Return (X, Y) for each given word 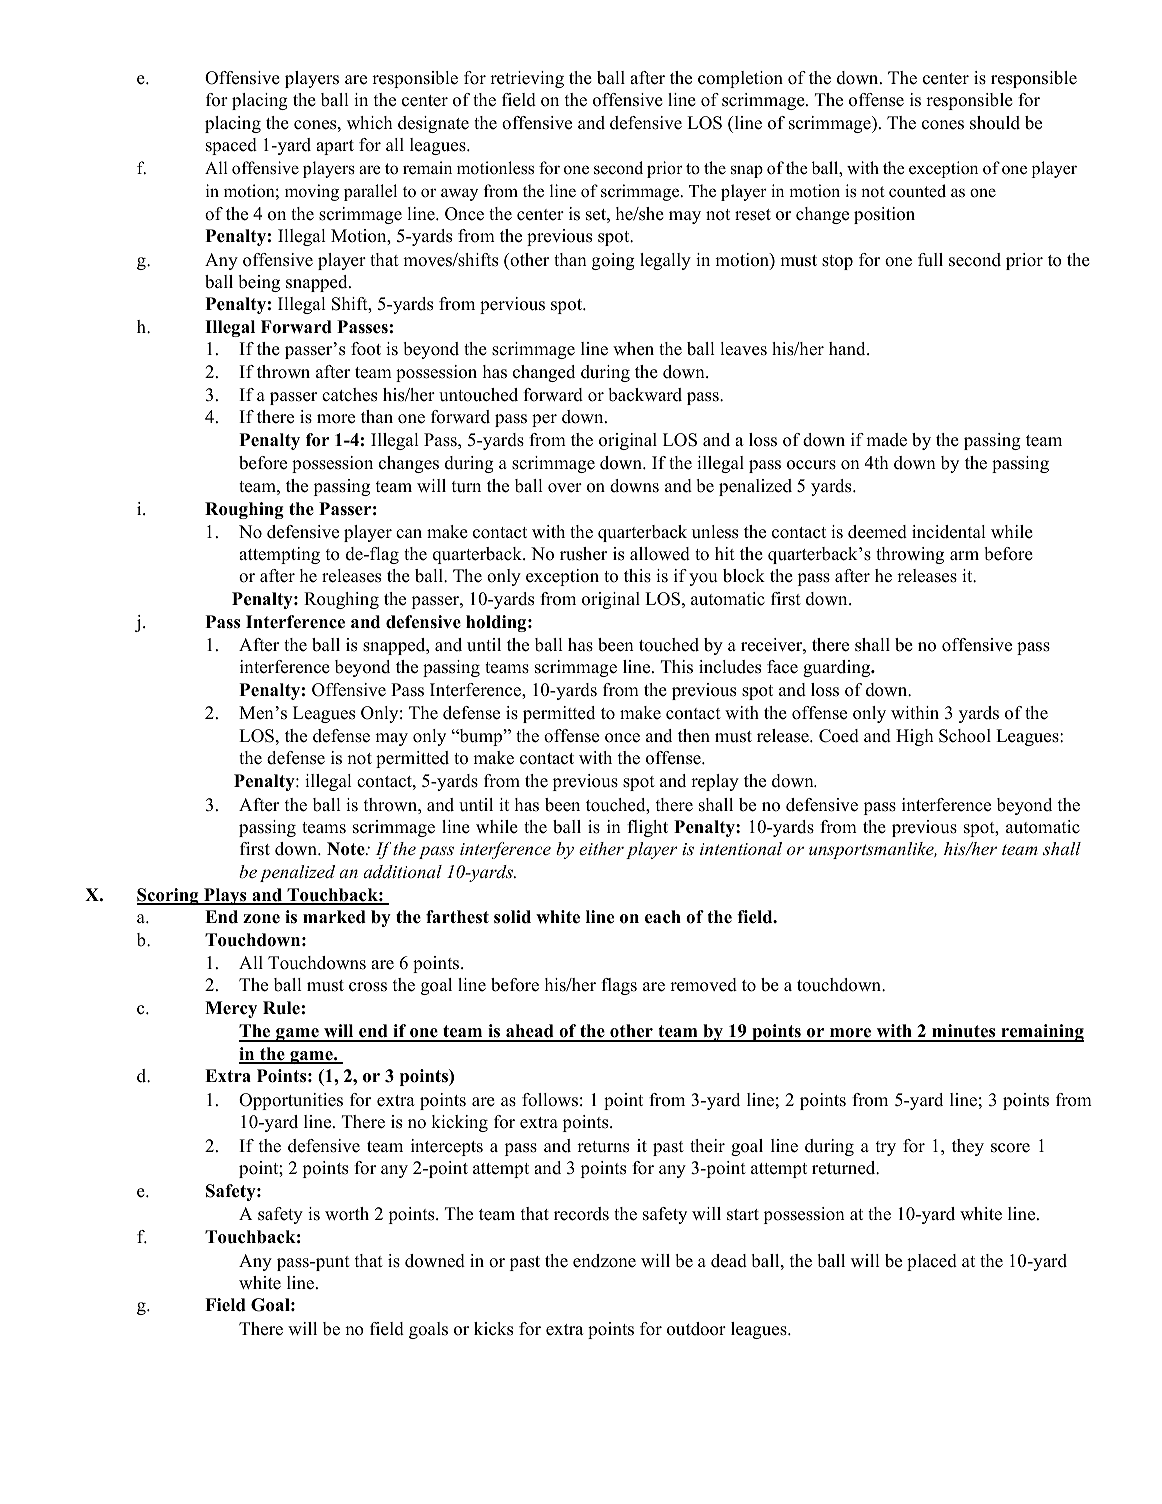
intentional (741, 848)
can (409, 534)
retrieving (527, 79)
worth (347, 1214)
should (995, 123)
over (565, 488)
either (601, 848)
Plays (225, 896)
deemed (877, 532)
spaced (231, 146)
